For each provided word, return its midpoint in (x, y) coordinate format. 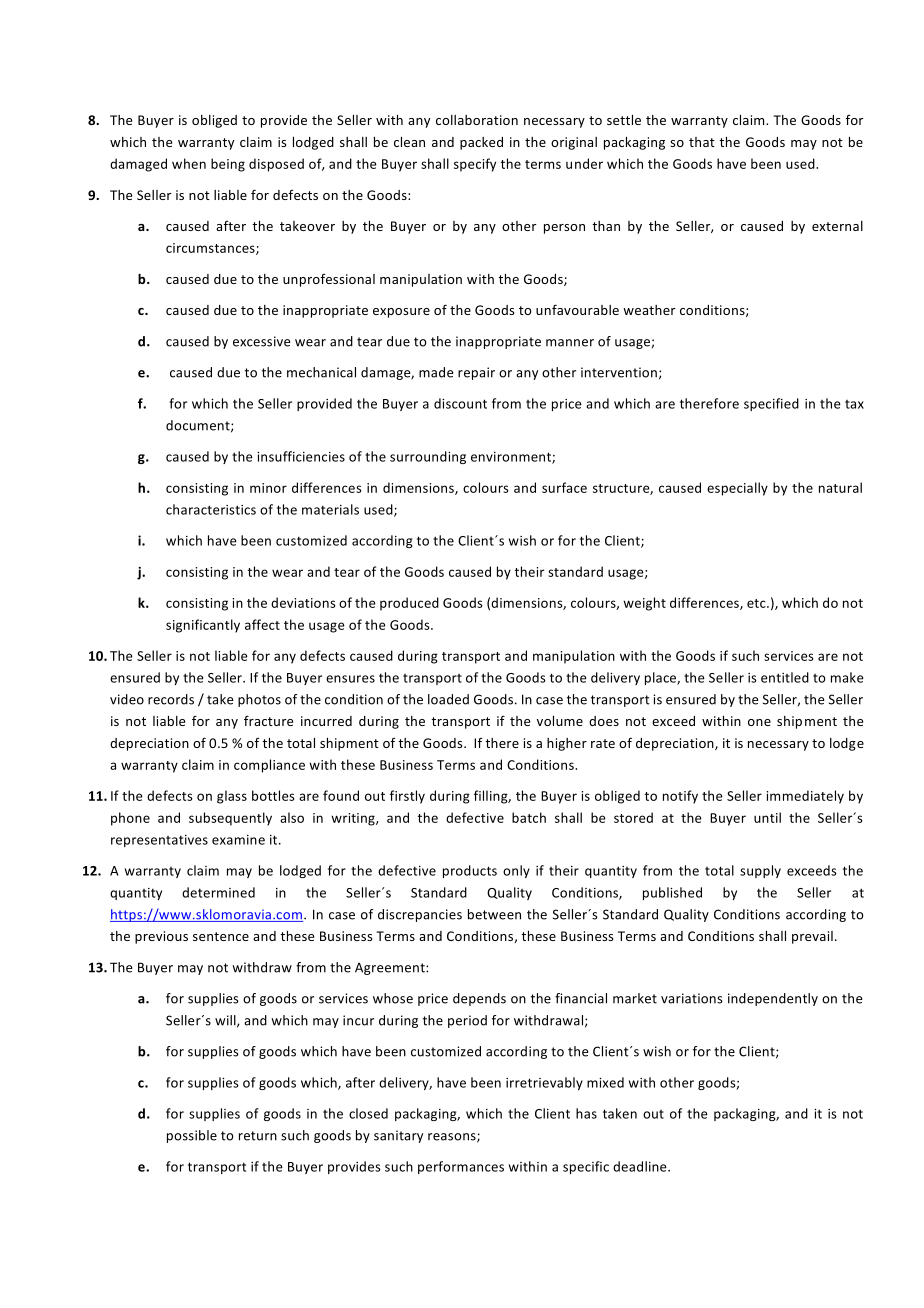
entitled (785, 677)
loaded (448, 699)
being (228, 165)
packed (481, 143)
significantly (203, 626)
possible (192, 1136)
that (702, 142)
